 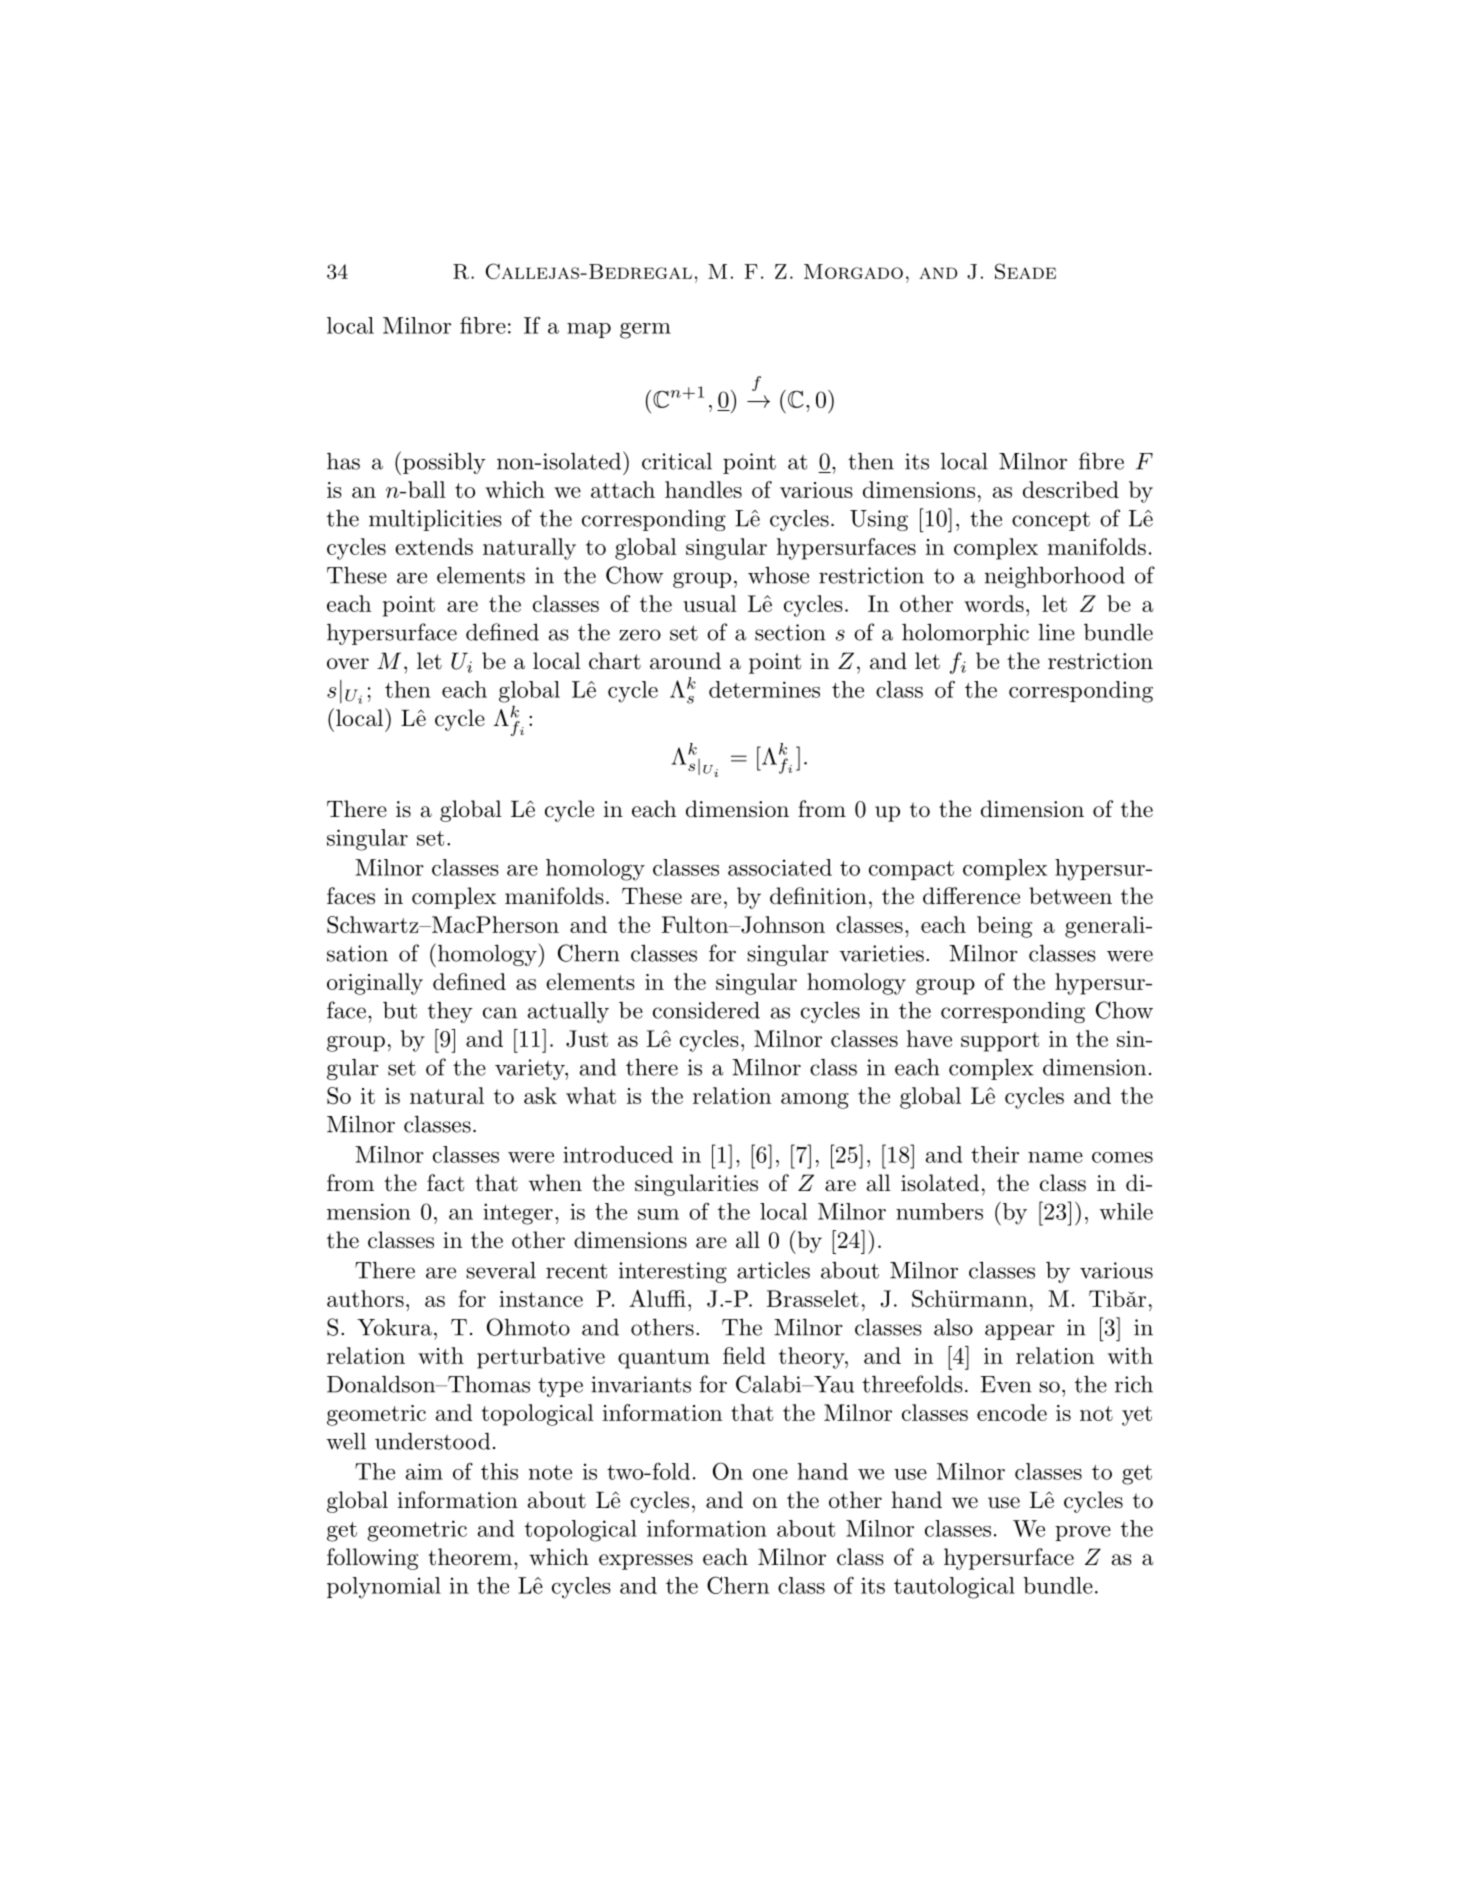 What do you see at coordinates (1055, 1157) in the screenshot?
I see `name` at bounding box center [1055, 1157].
